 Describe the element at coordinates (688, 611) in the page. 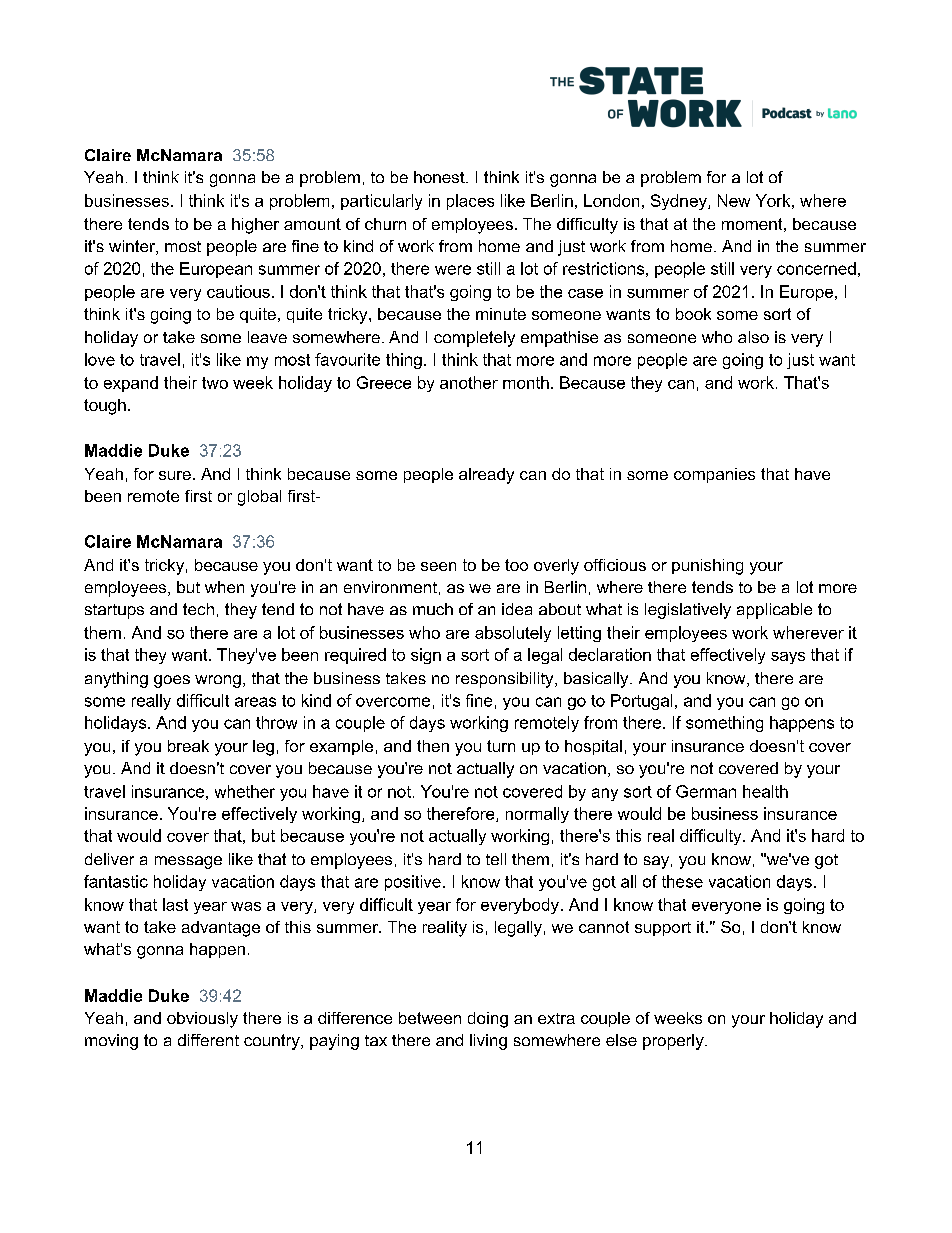

I see `legislatively` at that location.
